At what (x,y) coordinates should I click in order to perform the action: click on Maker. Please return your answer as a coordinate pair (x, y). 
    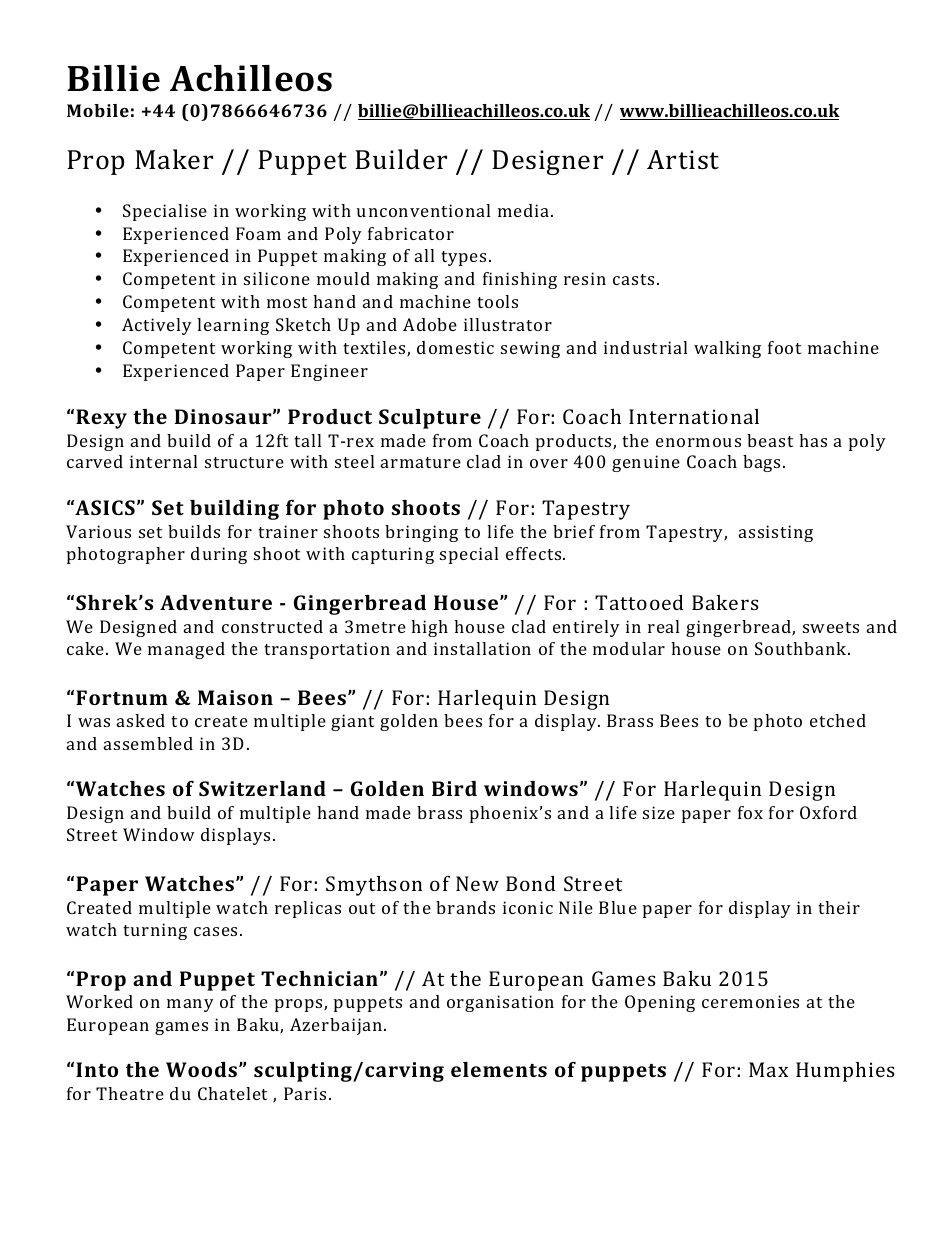
    Looking at the image, I should click on (174, 159).
